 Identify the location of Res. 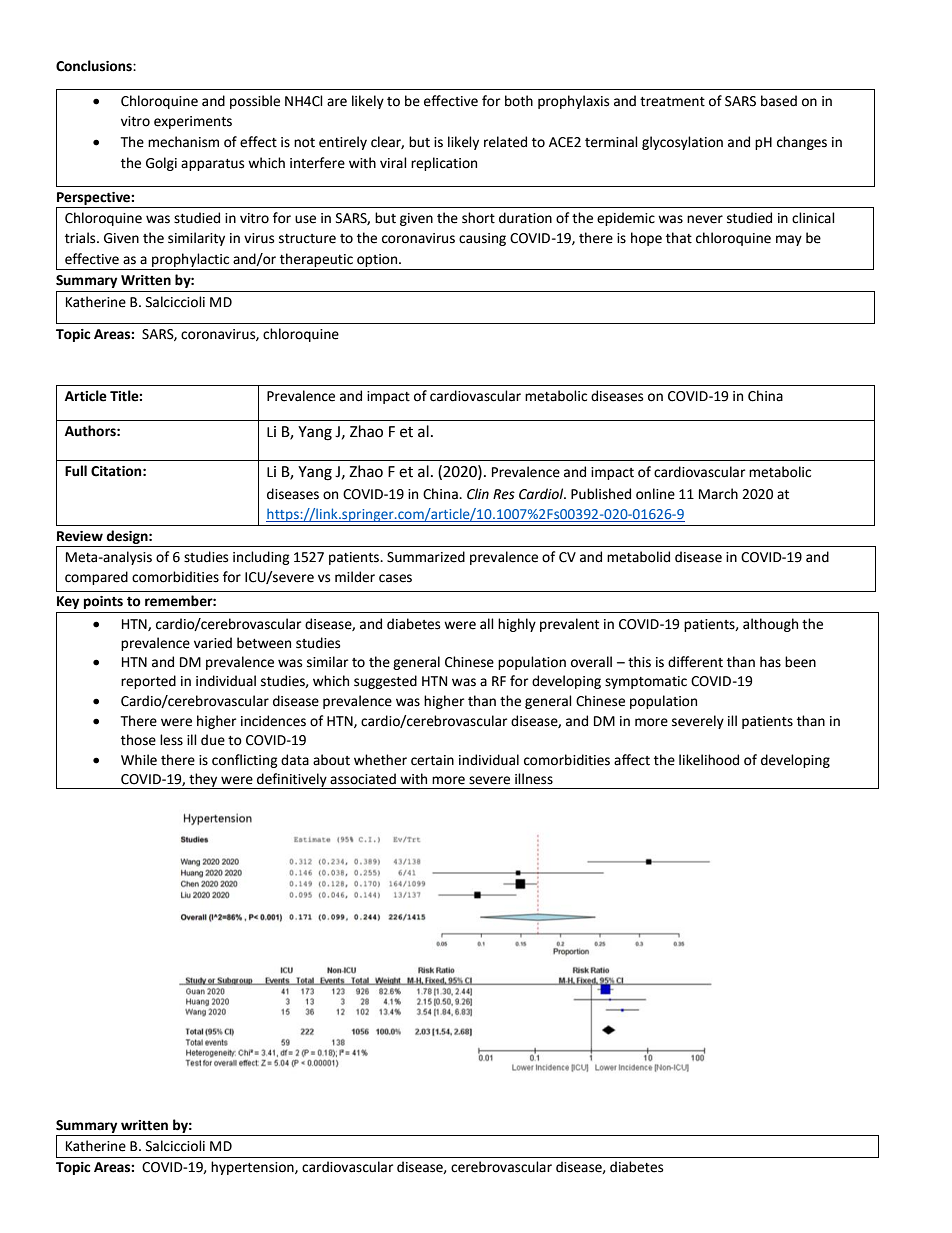
(504, 494).
